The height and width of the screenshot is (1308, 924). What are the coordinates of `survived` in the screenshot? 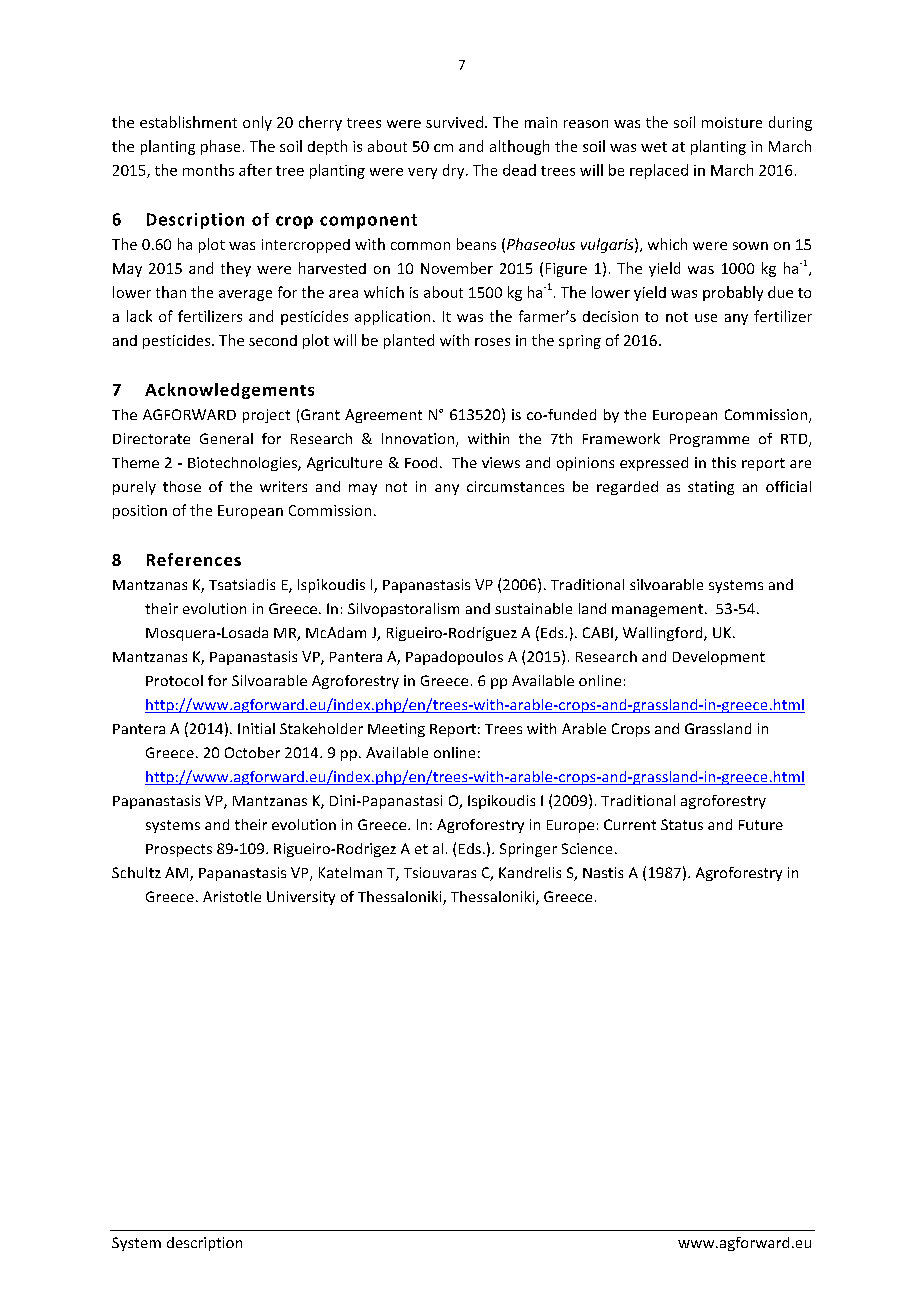 It's located at (456, 122).
